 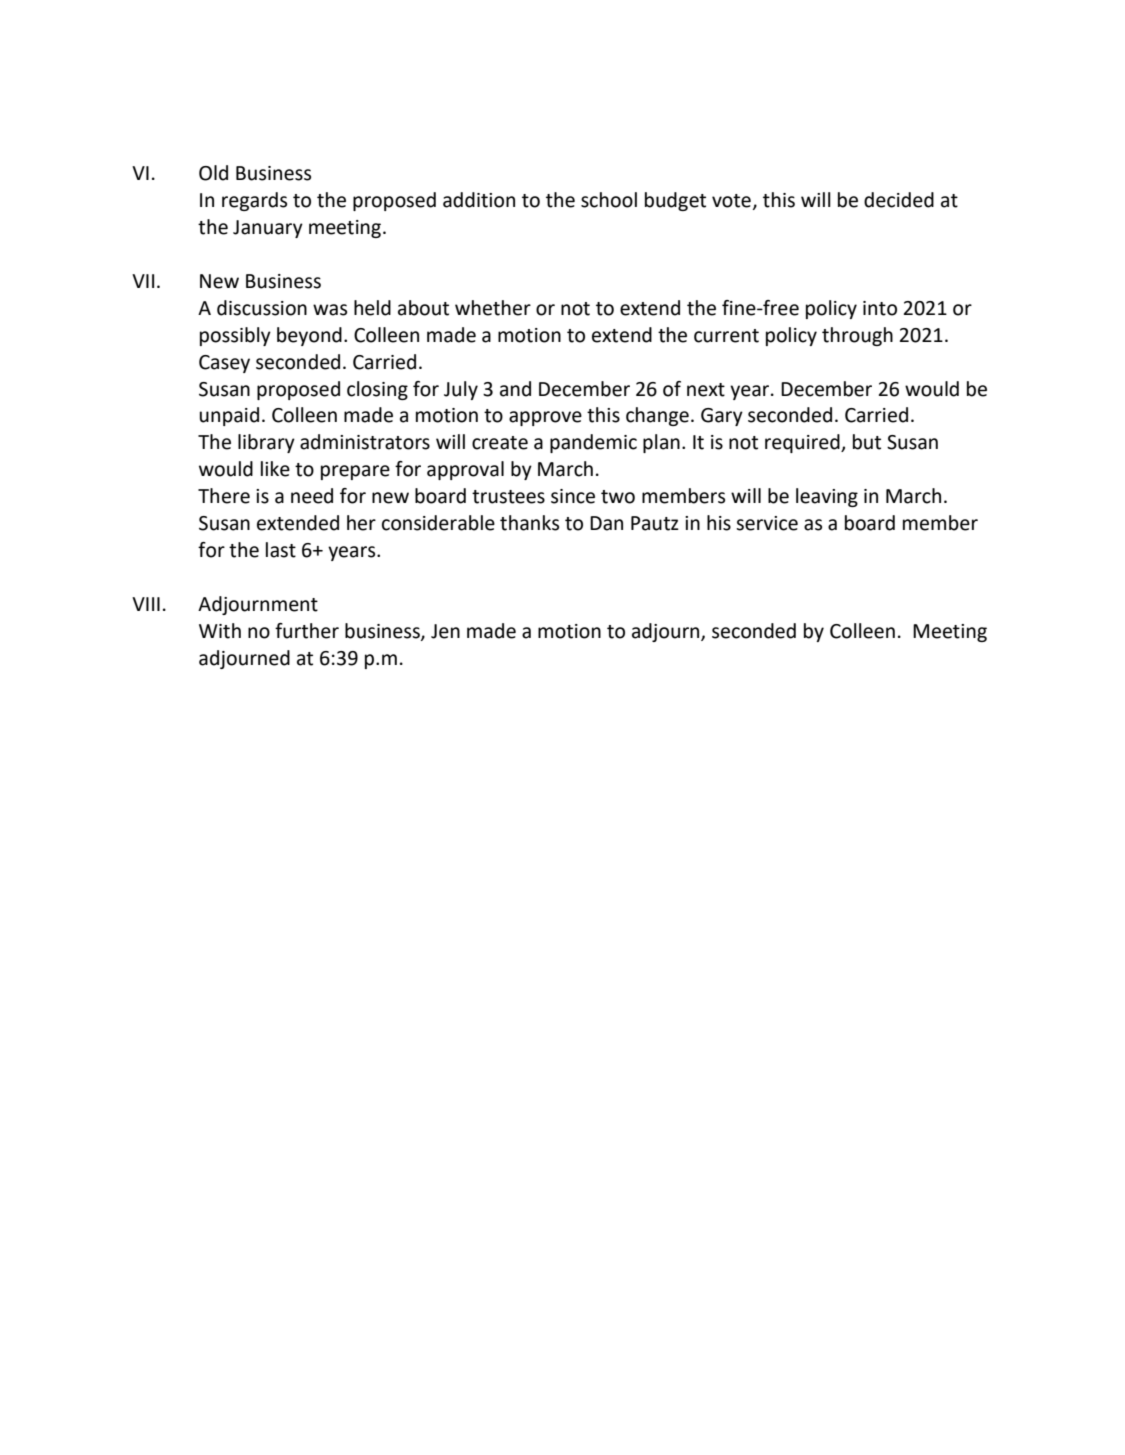 What do you see at coordinates (213, 173) in the screenshot?
I see `Old` at bounding box center [213, 173].
